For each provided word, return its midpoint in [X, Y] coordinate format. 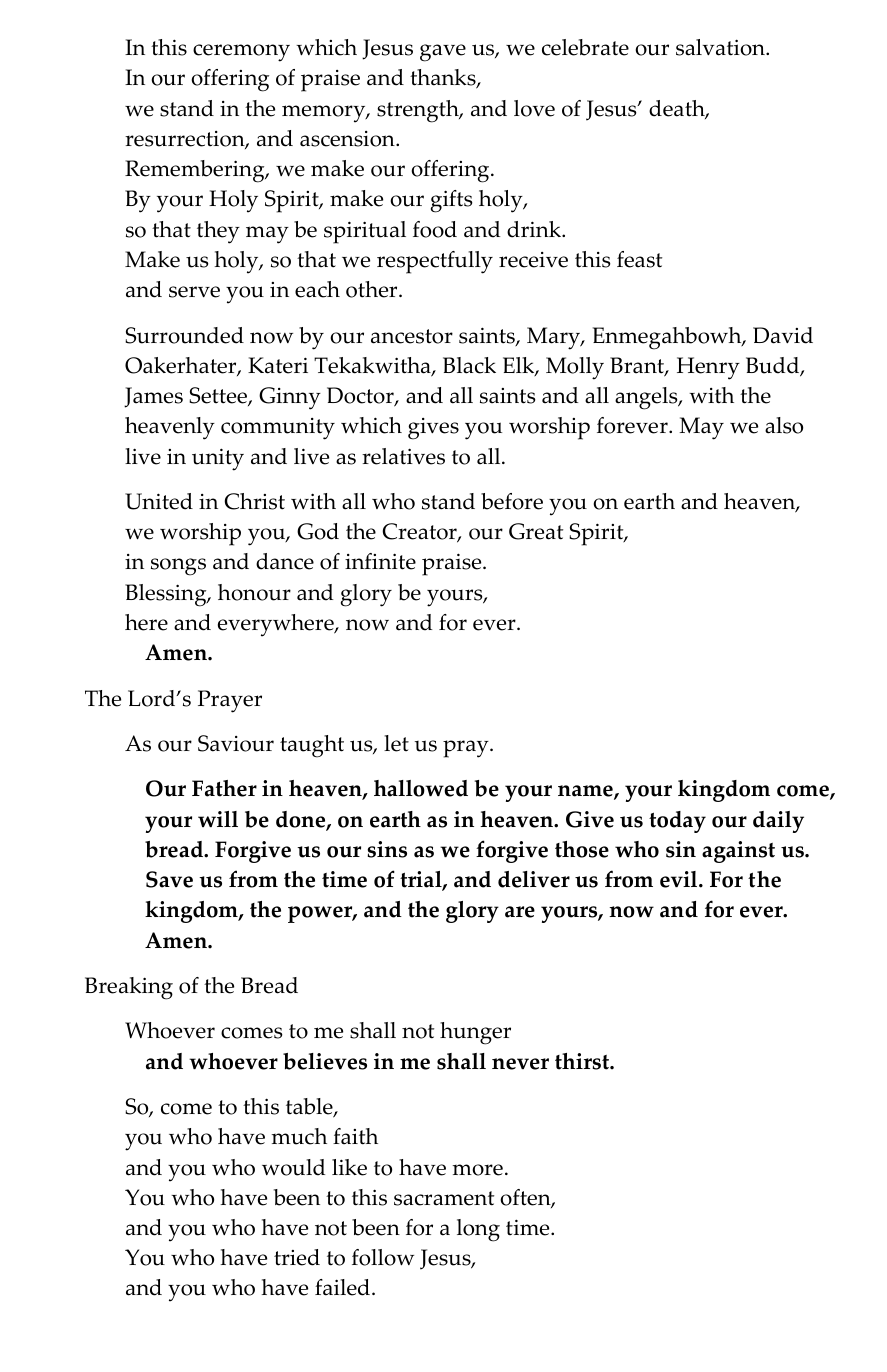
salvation [721, 47]
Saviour [236, 743]
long [478, 1230]
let [396, 743]
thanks [444, 79]
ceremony [241, 53]
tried [297, 1257]
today [677, 822]
